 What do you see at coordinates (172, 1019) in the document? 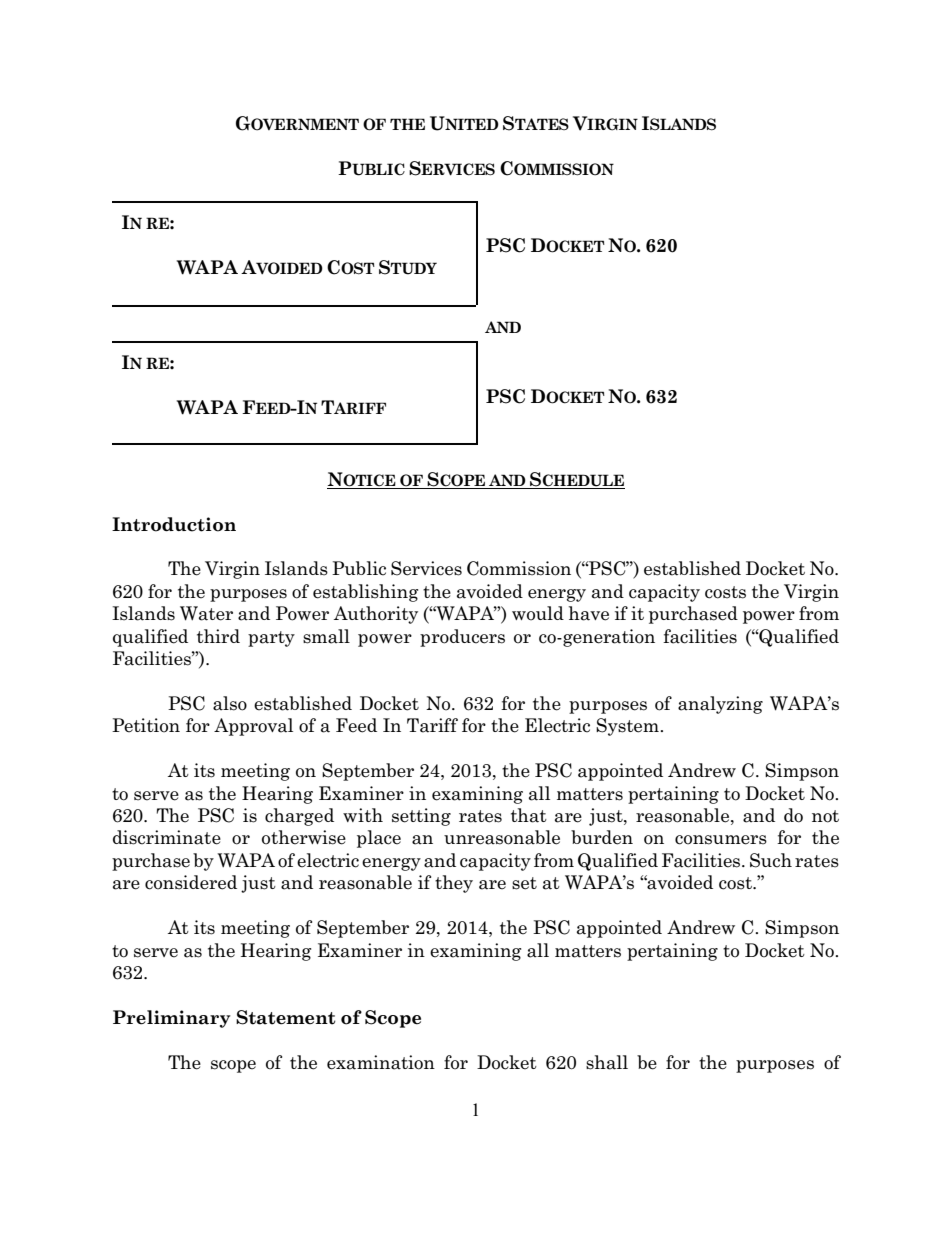
I see `Preliminary` at bounding box center [172, 1019].
